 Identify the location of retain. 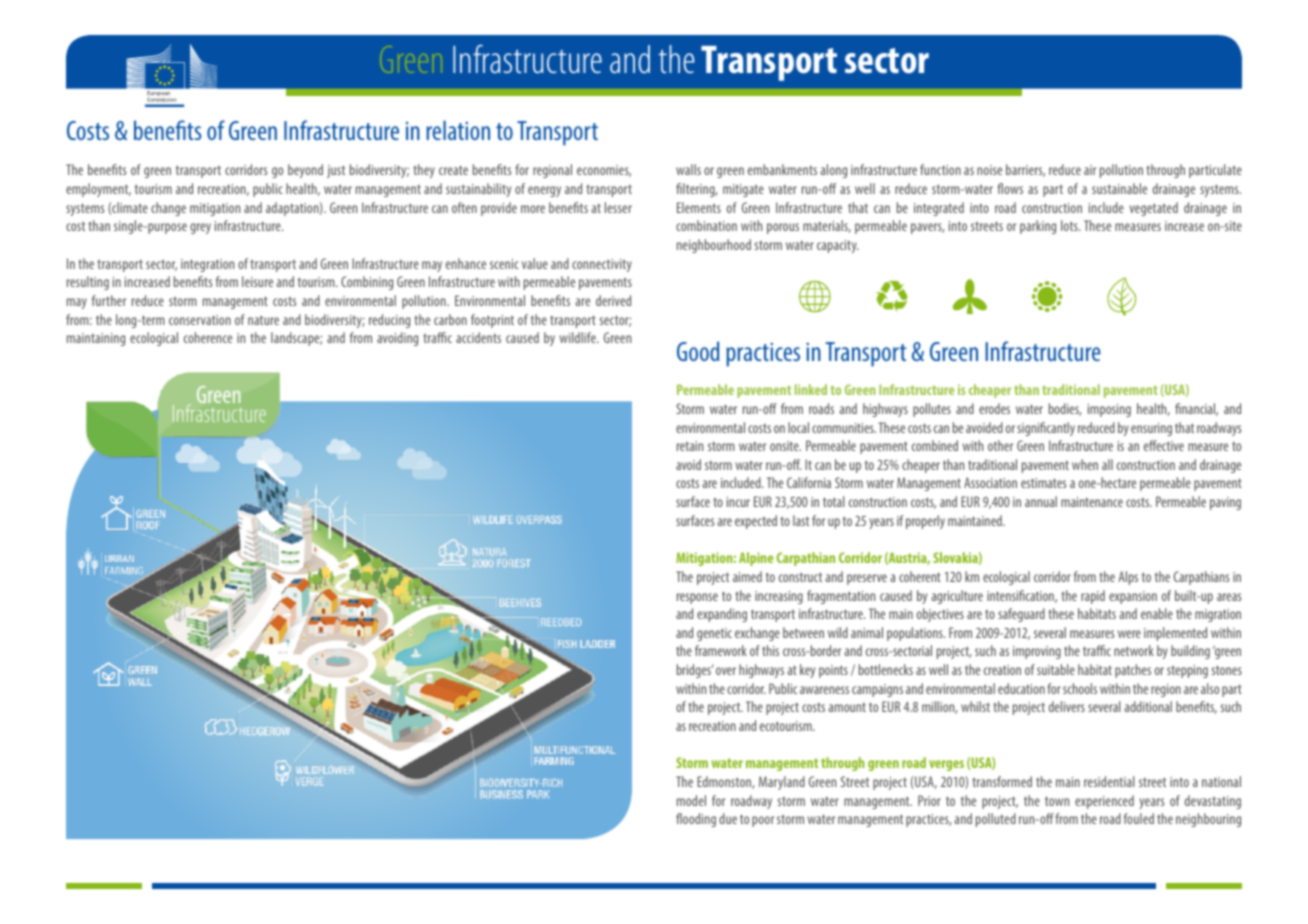
(690, 446).
